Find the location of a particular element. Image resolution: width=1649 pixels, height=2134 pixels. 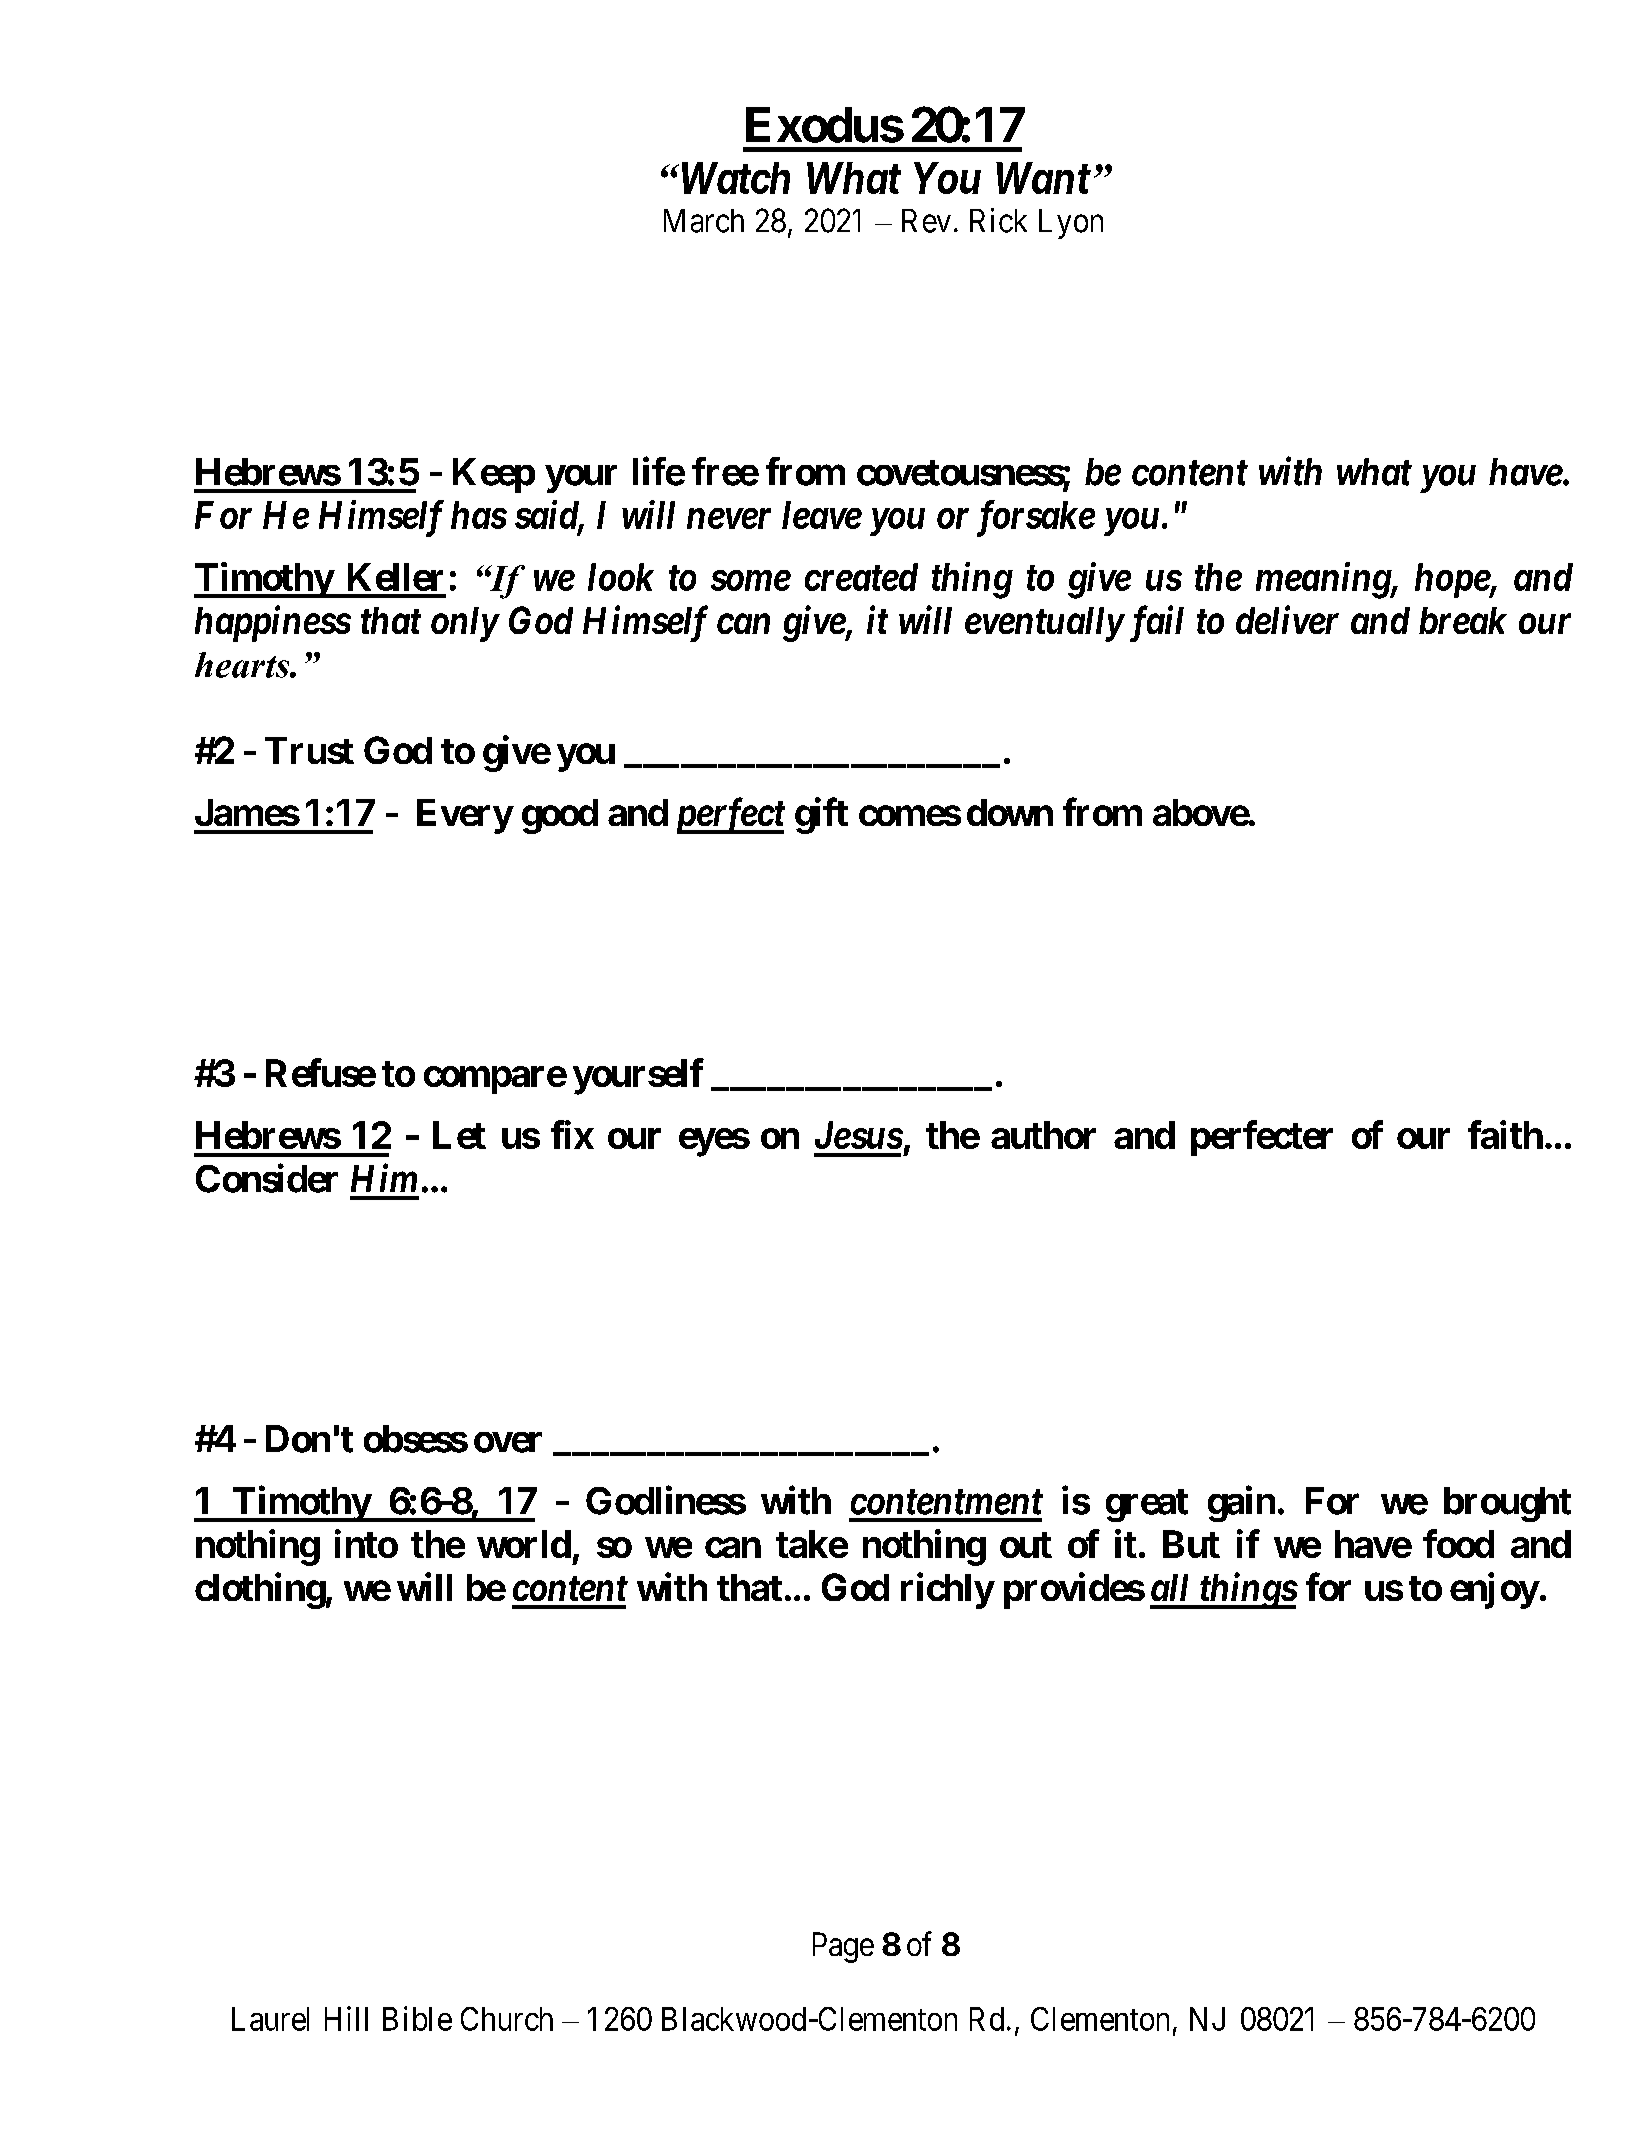

food is located at coordinates (1458, 1543).
